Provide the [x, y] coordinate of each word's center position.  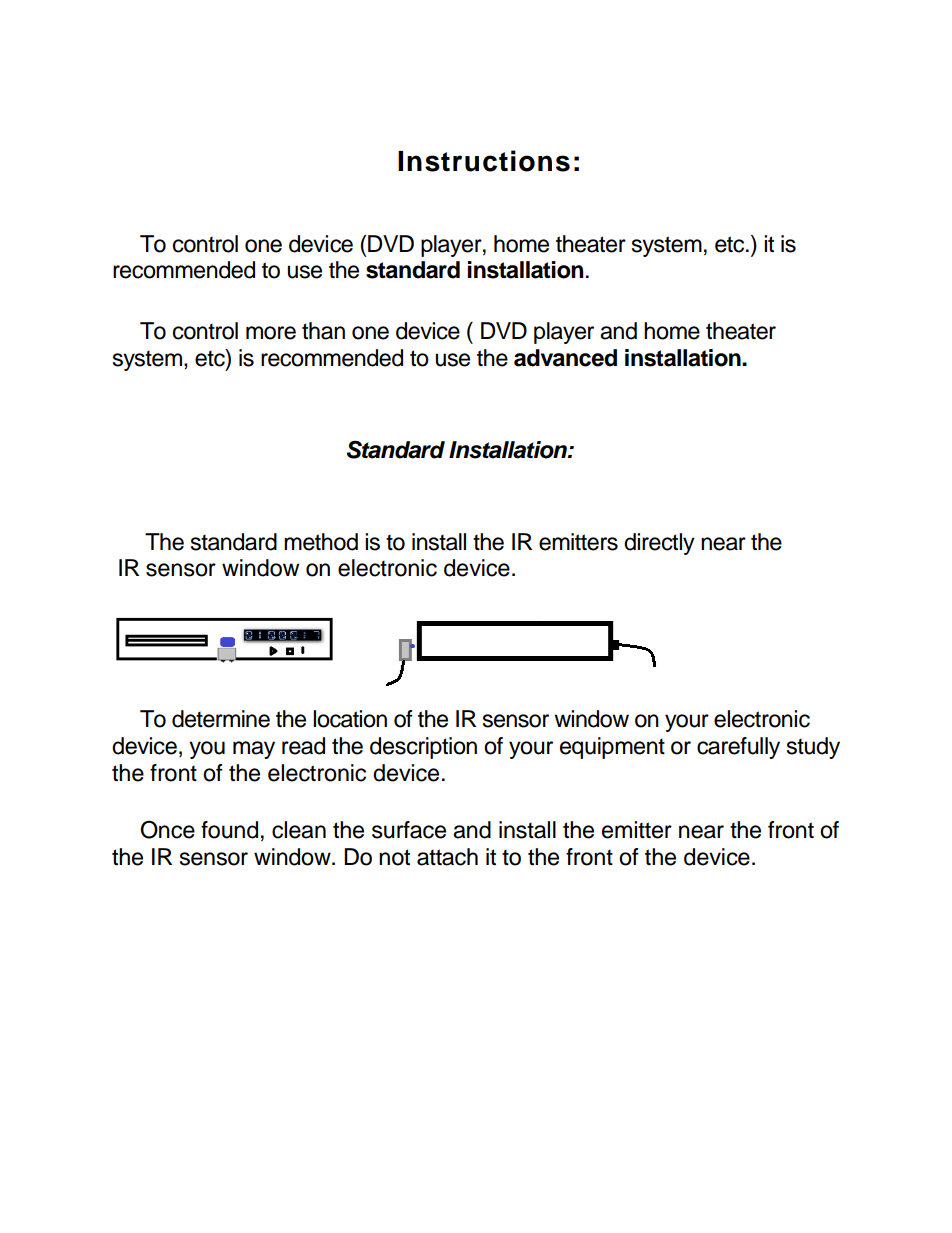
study [813, 748]
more [271, 333]
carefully [738, 748]
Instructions [484, 161]
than [323, 331]
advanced [565, 358]
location [350, 719]
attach [447, 857]
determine [221, 719]
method [321, 542]
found [229, 830]
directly [659, 544]
